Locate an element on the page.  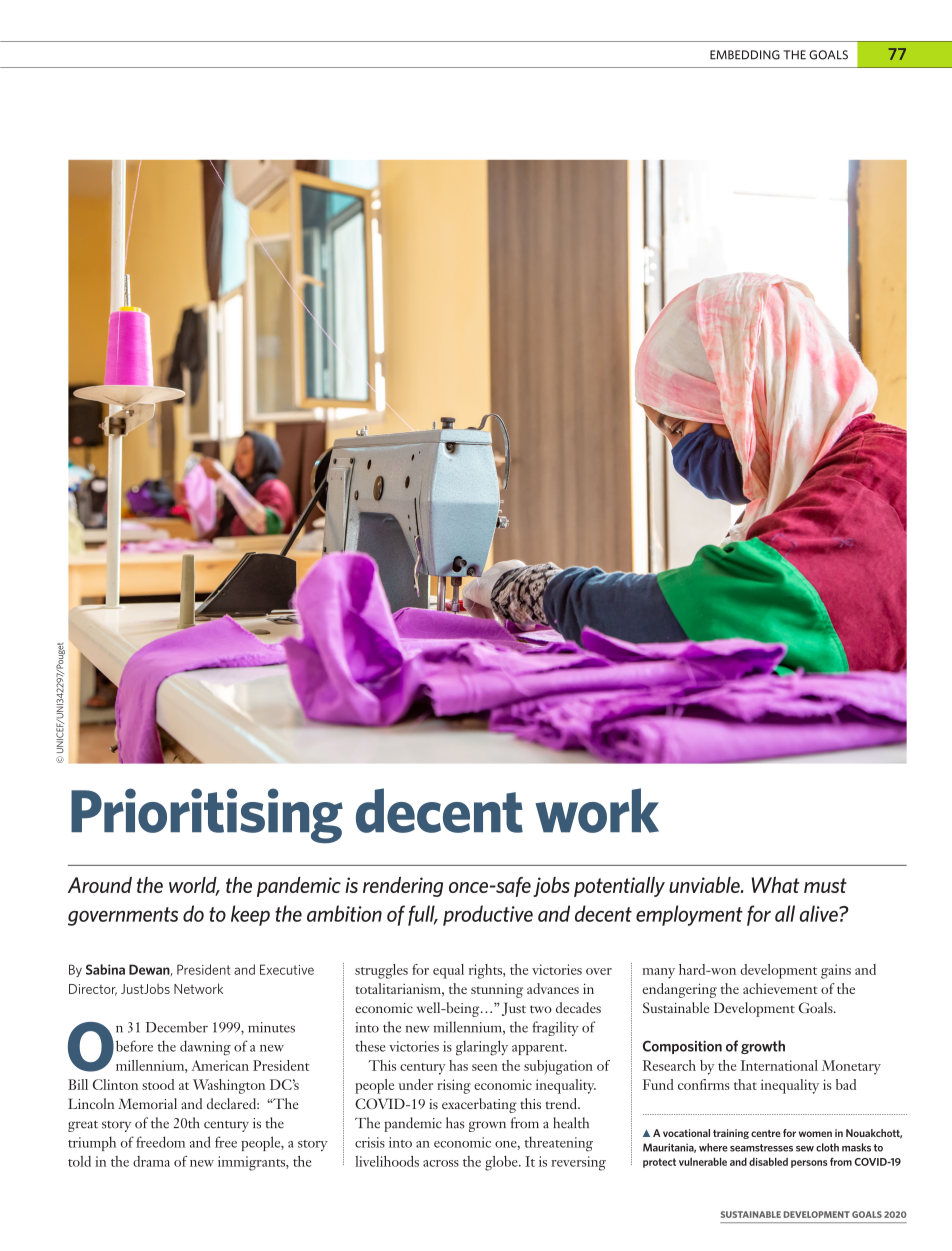
potentially is located at coordinates (619, 887).
